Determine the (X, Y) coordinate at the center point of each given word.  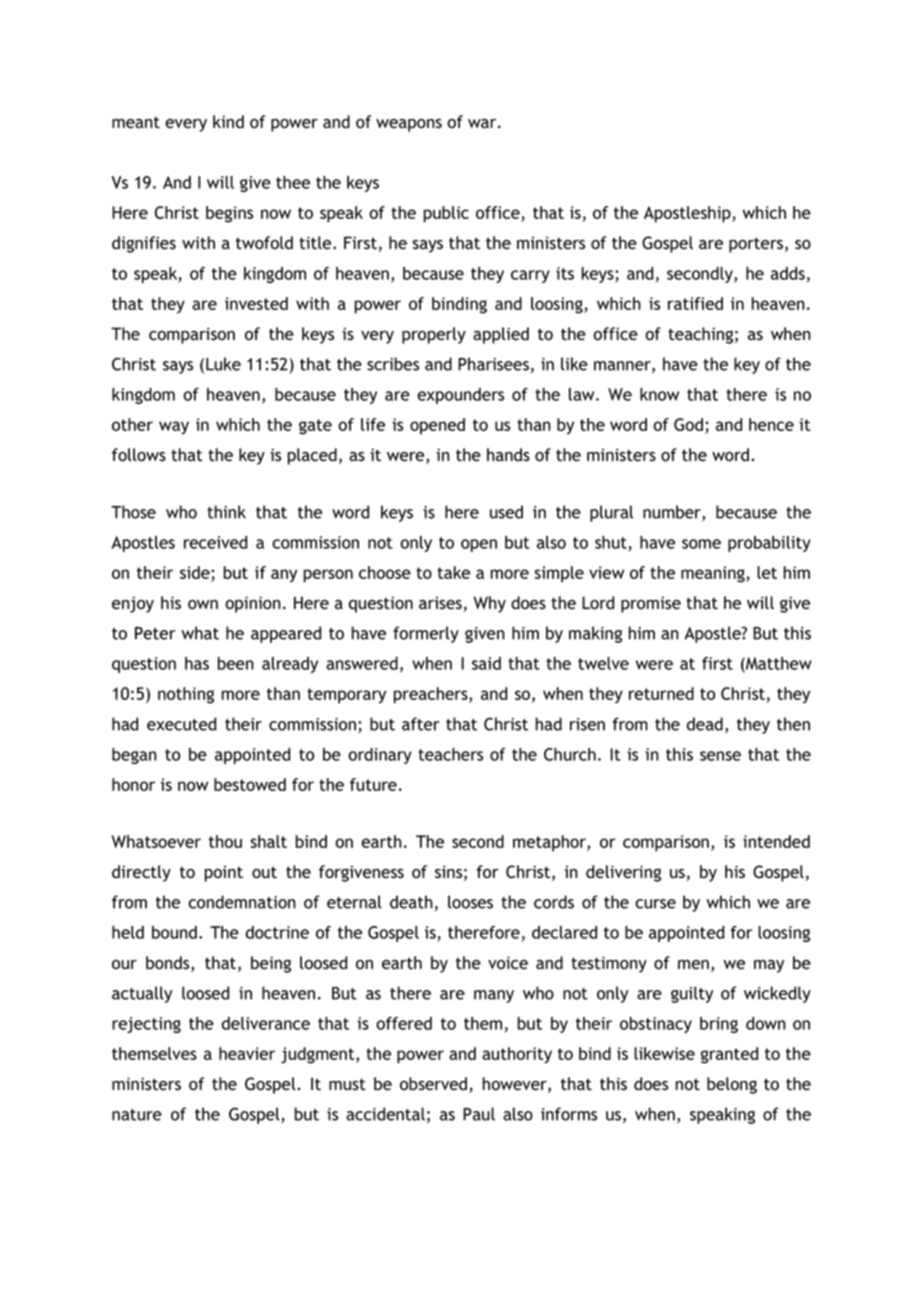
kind (228, 121)
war (483, 123)
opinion (253, 604)
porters (756, 245)
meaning (714, 574)
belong (732, 1085)
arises (440, 603)
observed (435, 1085)
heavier (247, 1053)
